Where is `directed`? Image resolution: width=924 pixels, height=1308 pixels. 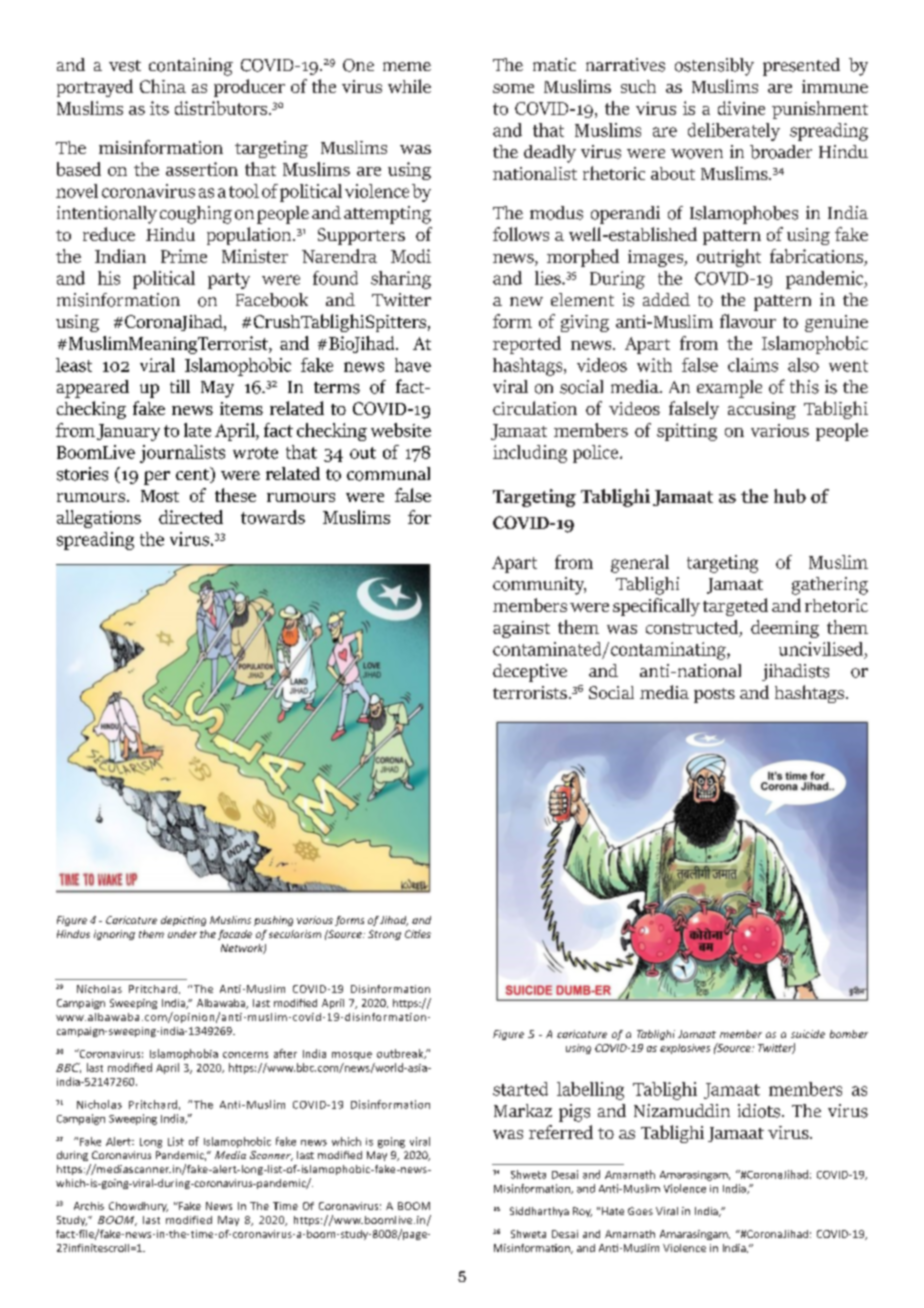 directed is located at coordinates (191, 517).
